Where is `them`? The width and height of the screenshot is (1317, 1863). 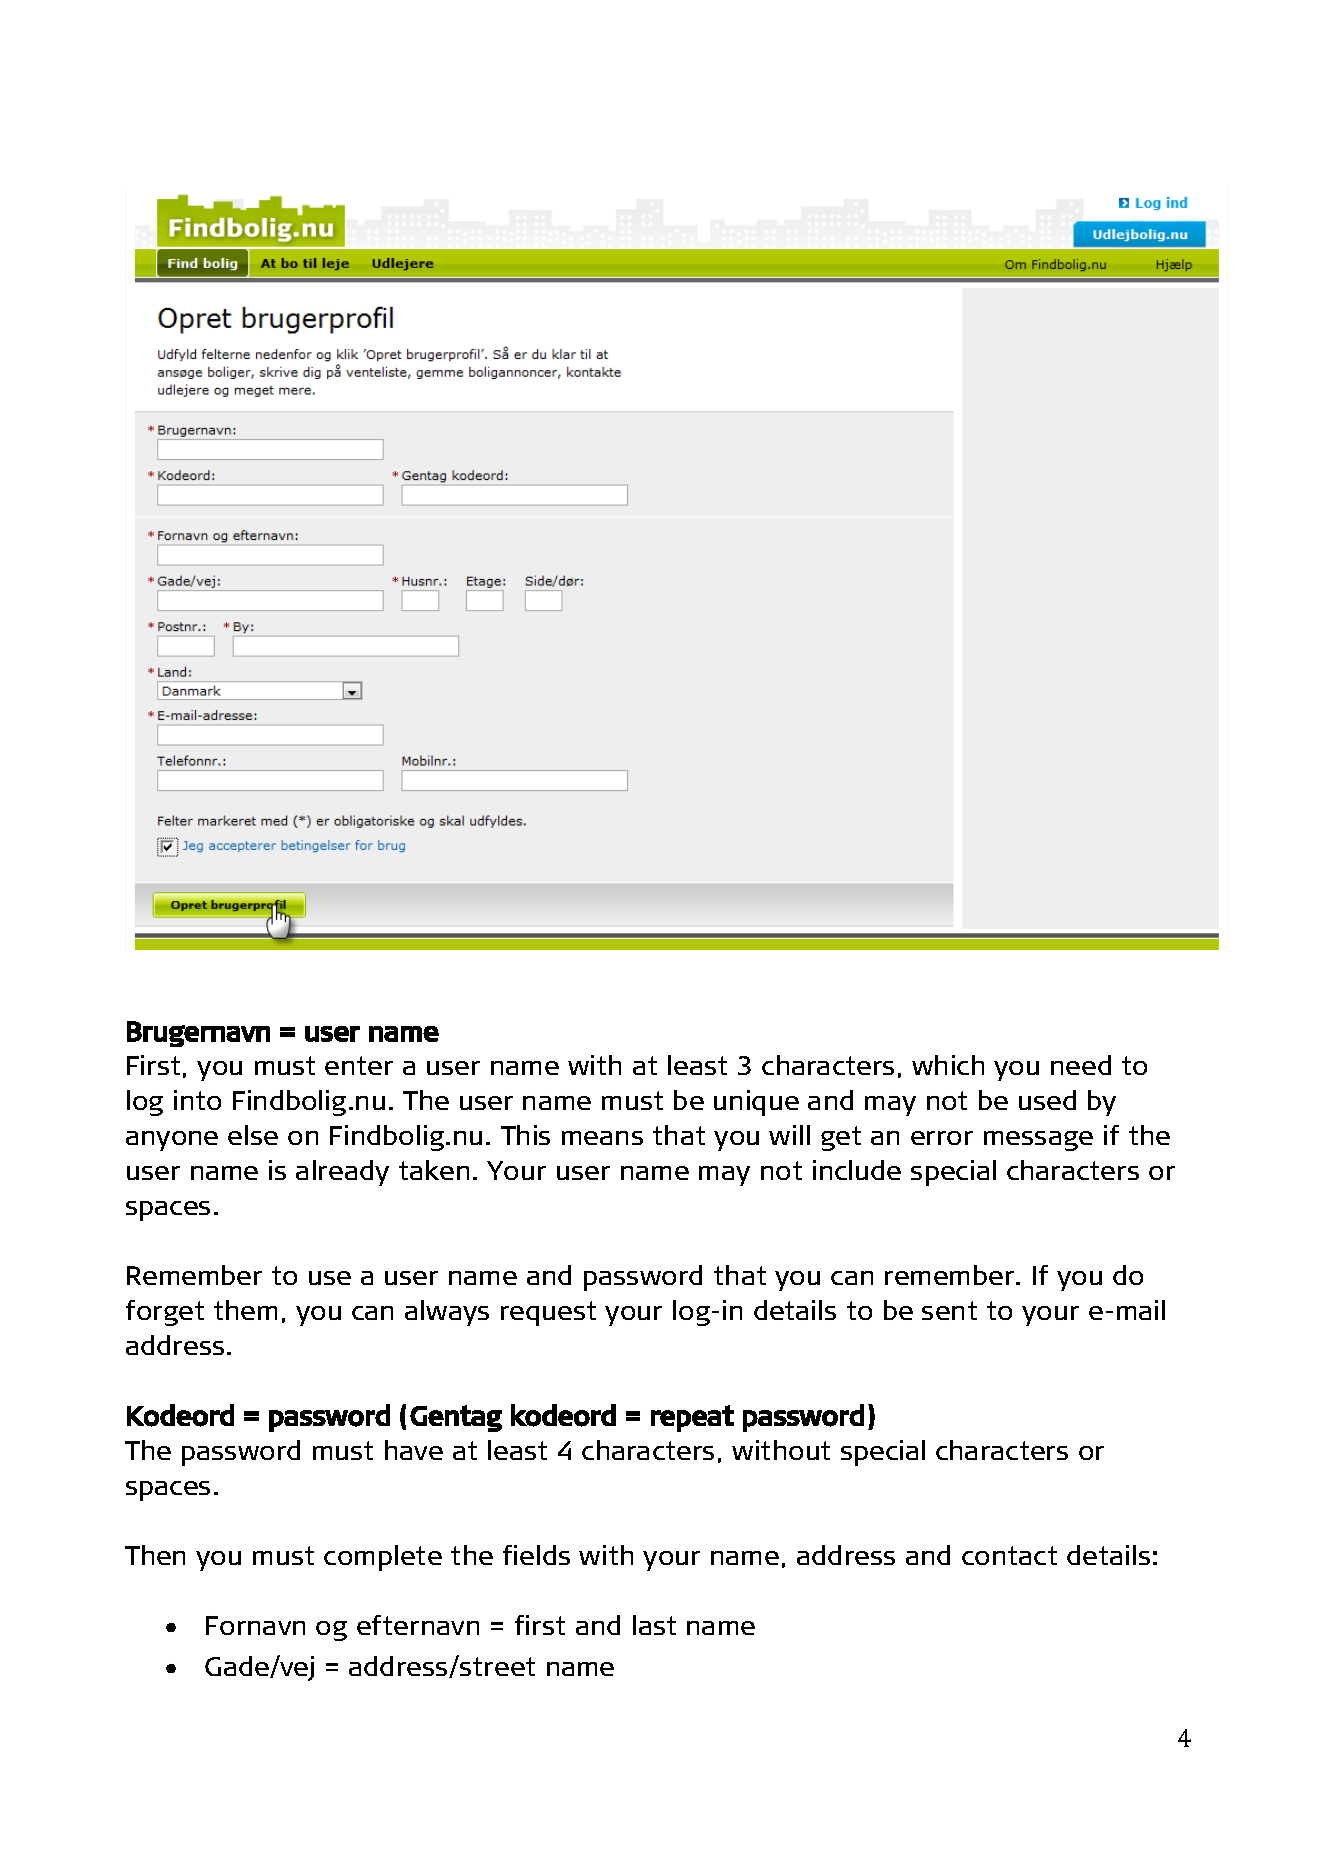 them is located at coordinates (245, 1310).
